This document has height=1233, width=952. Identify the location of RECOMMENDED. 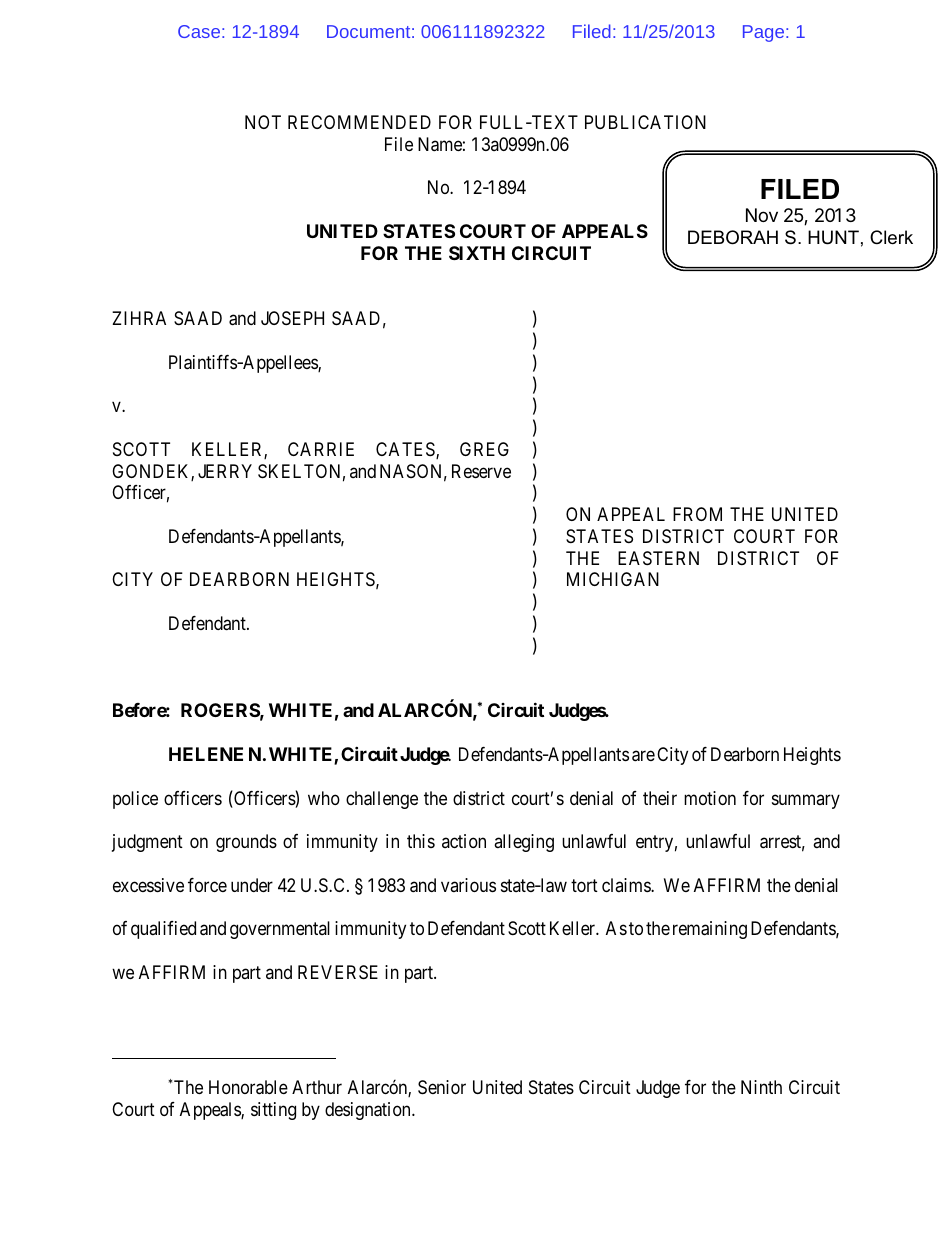
(359, 122).
